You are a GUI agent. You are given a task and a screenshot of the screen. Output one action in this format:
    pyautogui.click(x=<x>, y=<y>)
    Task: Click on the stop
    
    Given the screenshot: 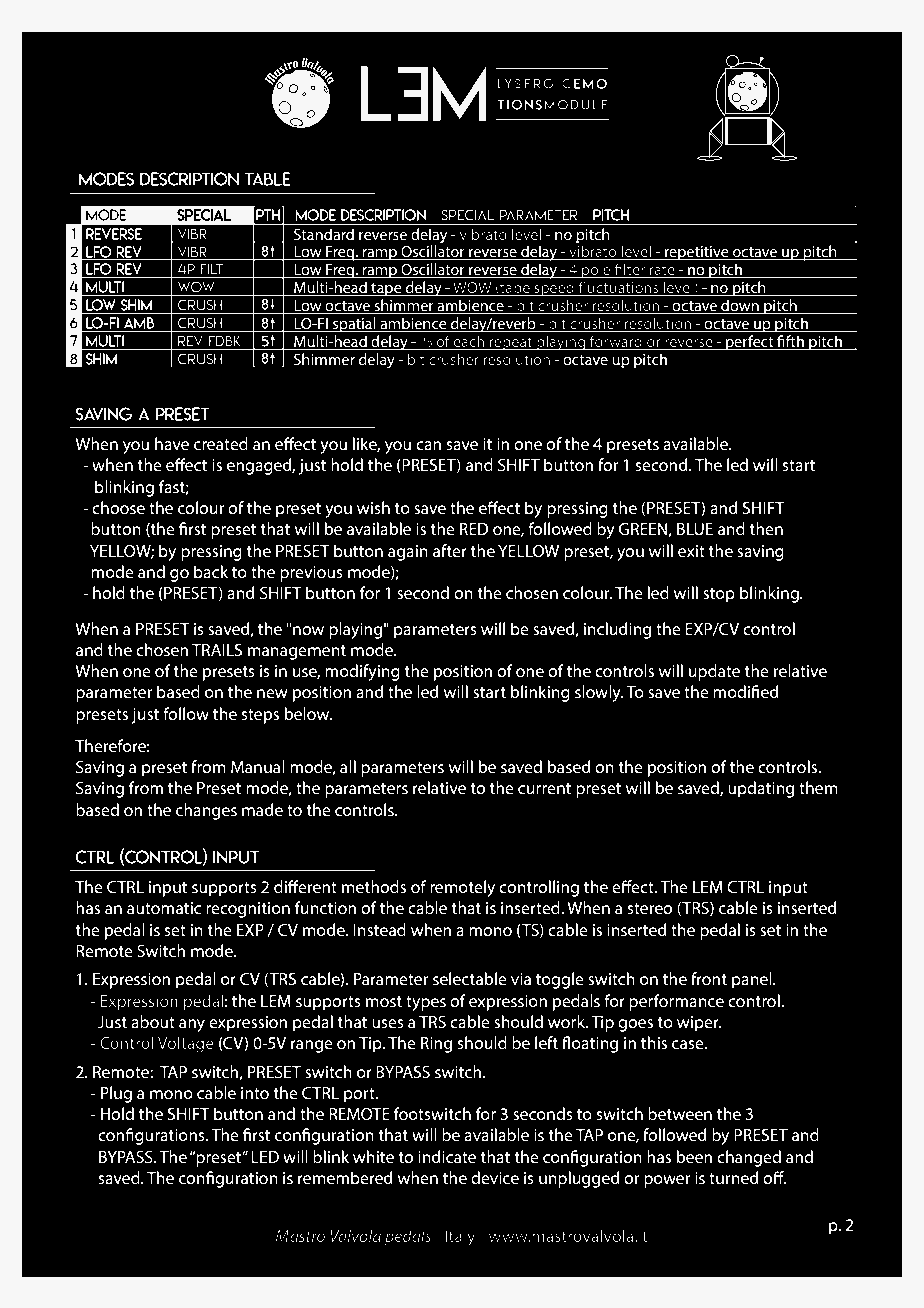 What is the action you would take?
    pyautogui.click(x=719, y=595)
